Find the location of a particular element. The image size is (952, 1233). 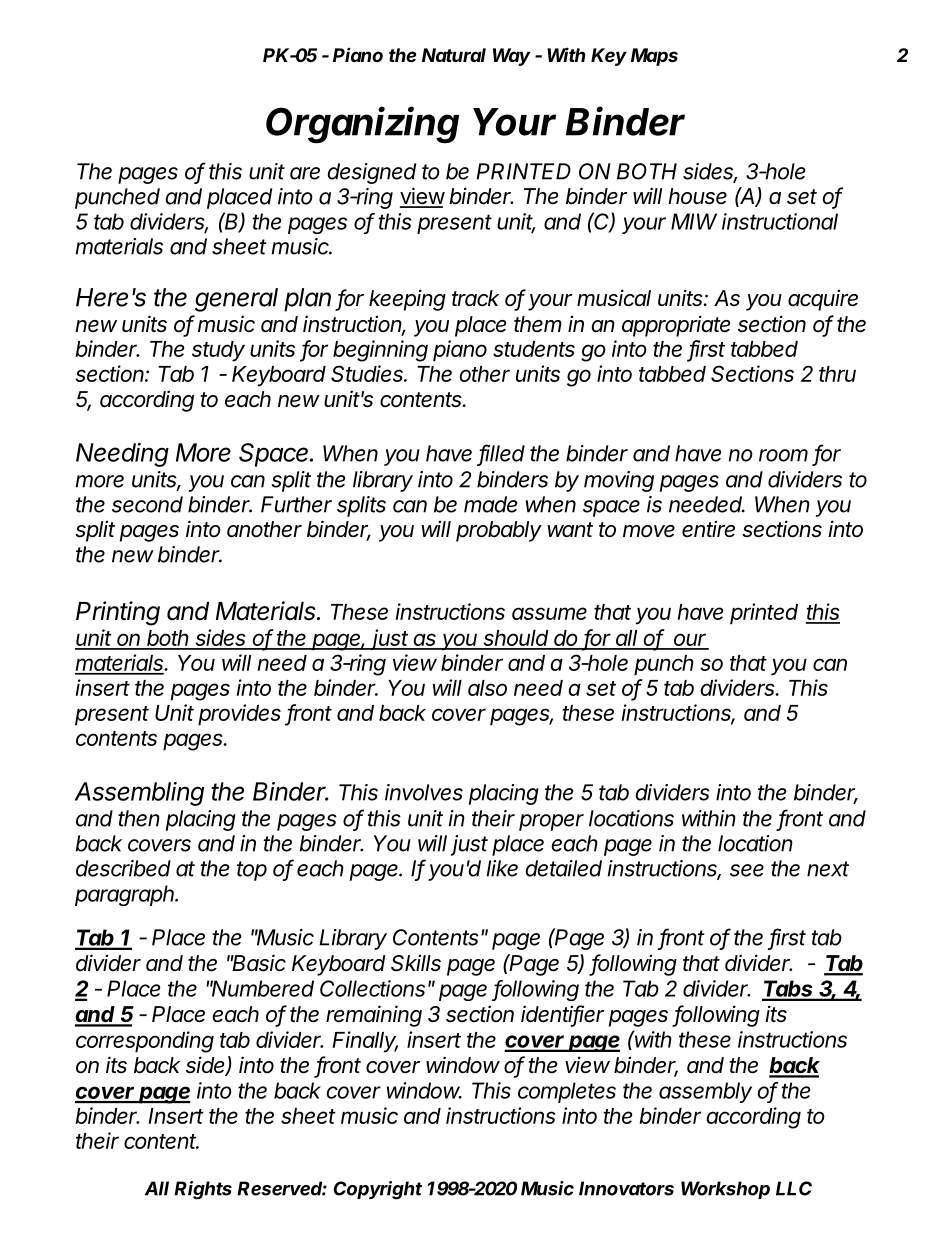

see is located at coordinates (747, 870).
